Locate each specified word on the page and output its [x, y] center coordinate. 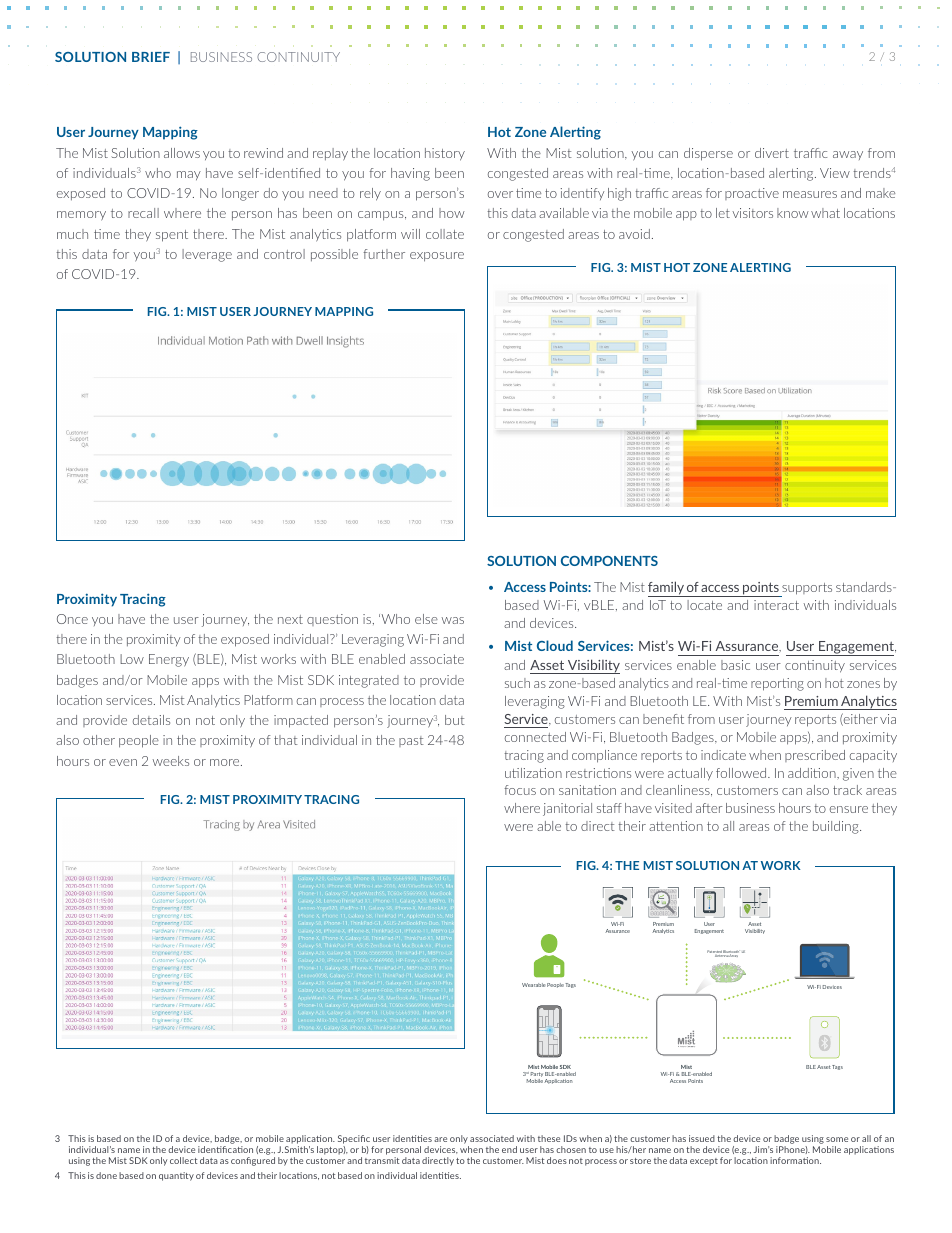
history [445, 154]
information [795, 1160]
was [453, 620]
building [837, 827]
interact [776, 605]
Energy [169, 660]
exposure [437, 257]
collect [183, 1160]
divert [772, 153]
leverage [207, 255]
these [549, 1138]
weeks [171, 761]
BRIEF [151, 57]
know [793, 213]
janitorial [567, 809]
